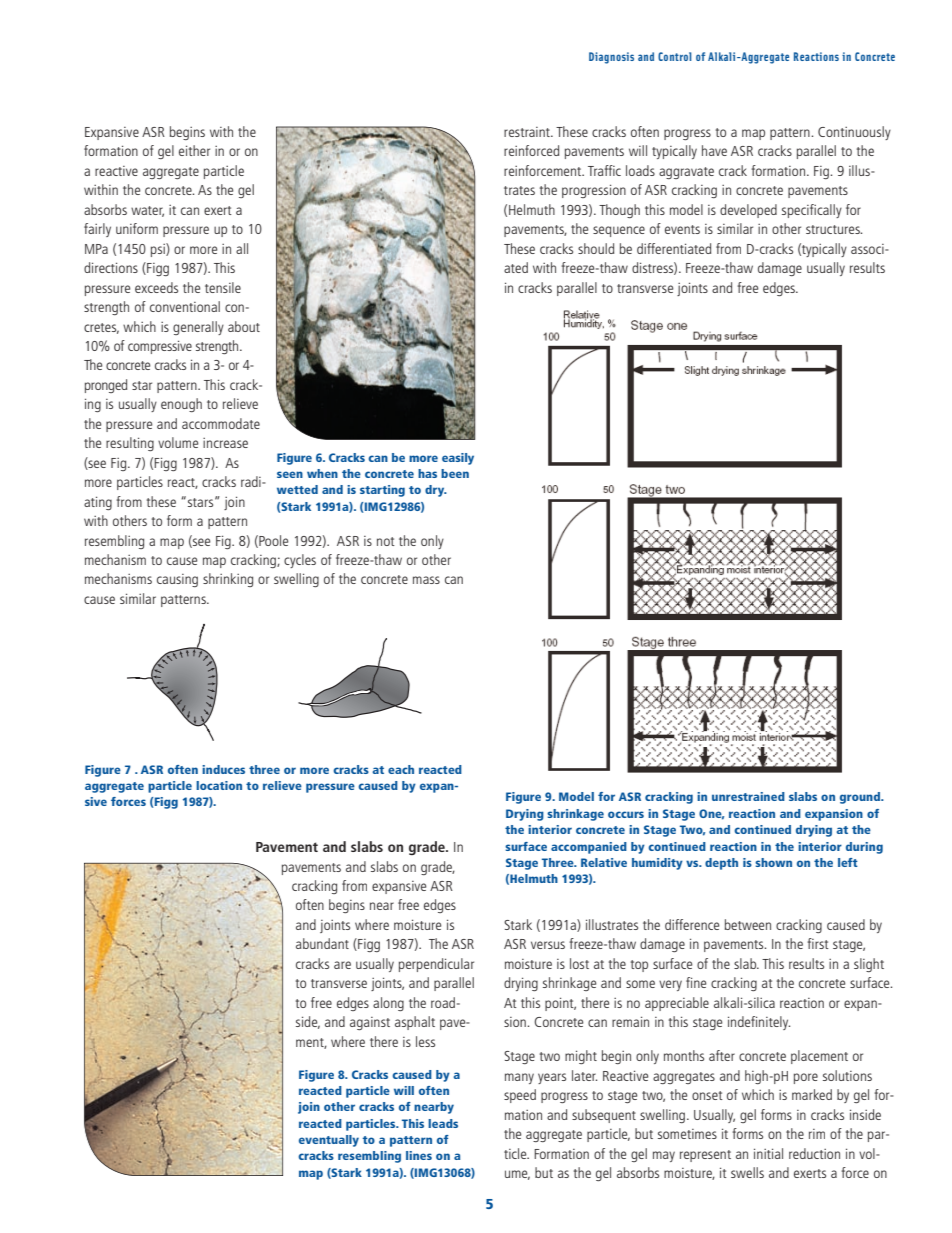 Image resolution: width=952 pixels, height=1233 pixels. I want to click on restraint, so click(528, 132).
